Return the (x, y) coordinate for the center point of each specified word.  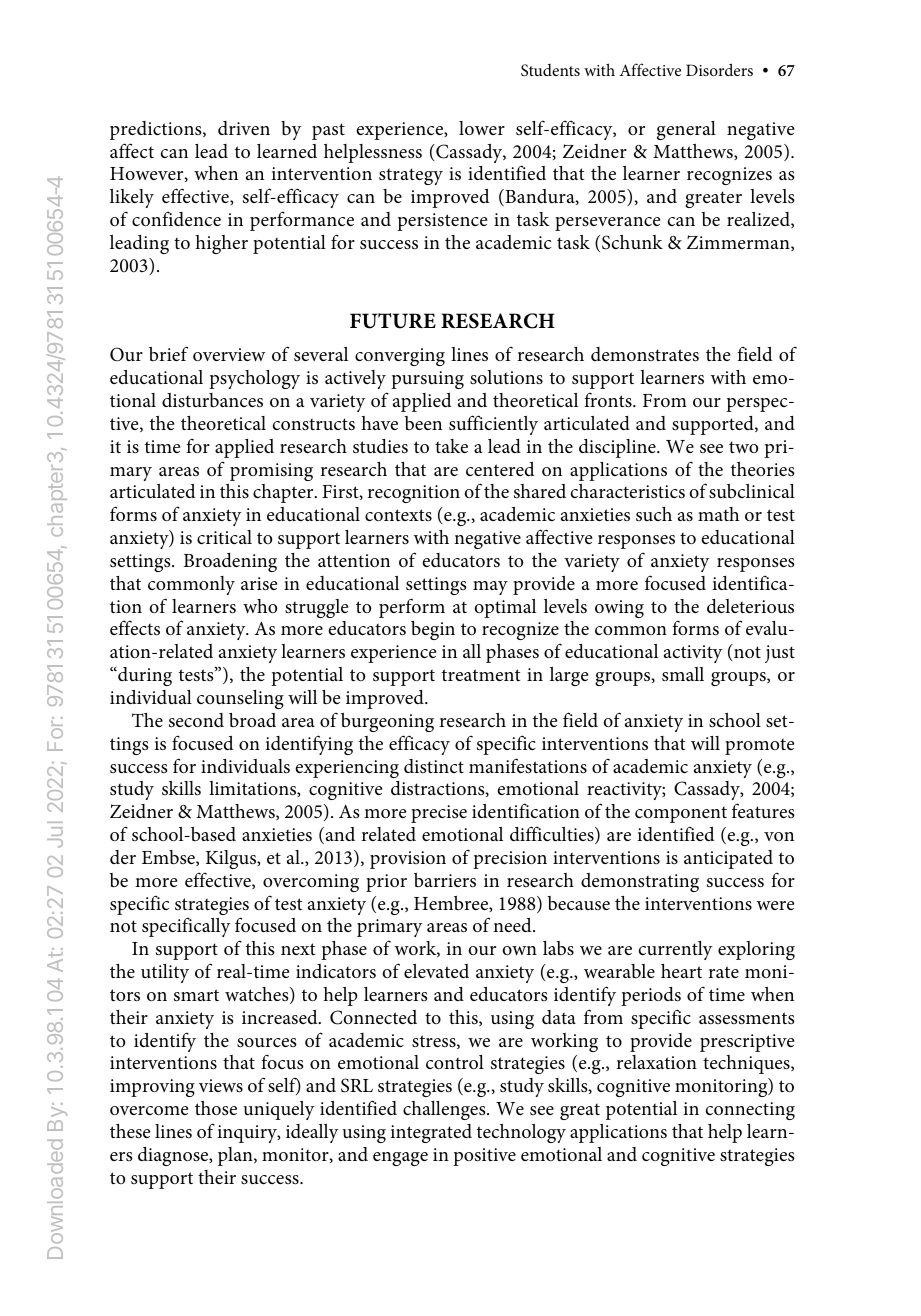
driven (244, 128)
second (196, 720)
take (451, 446)
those (216, 1108)
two (744, 447)
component (681, 814)
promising (271, 472)
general (686, 130)
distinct (434, 766)
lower (482, 128)
